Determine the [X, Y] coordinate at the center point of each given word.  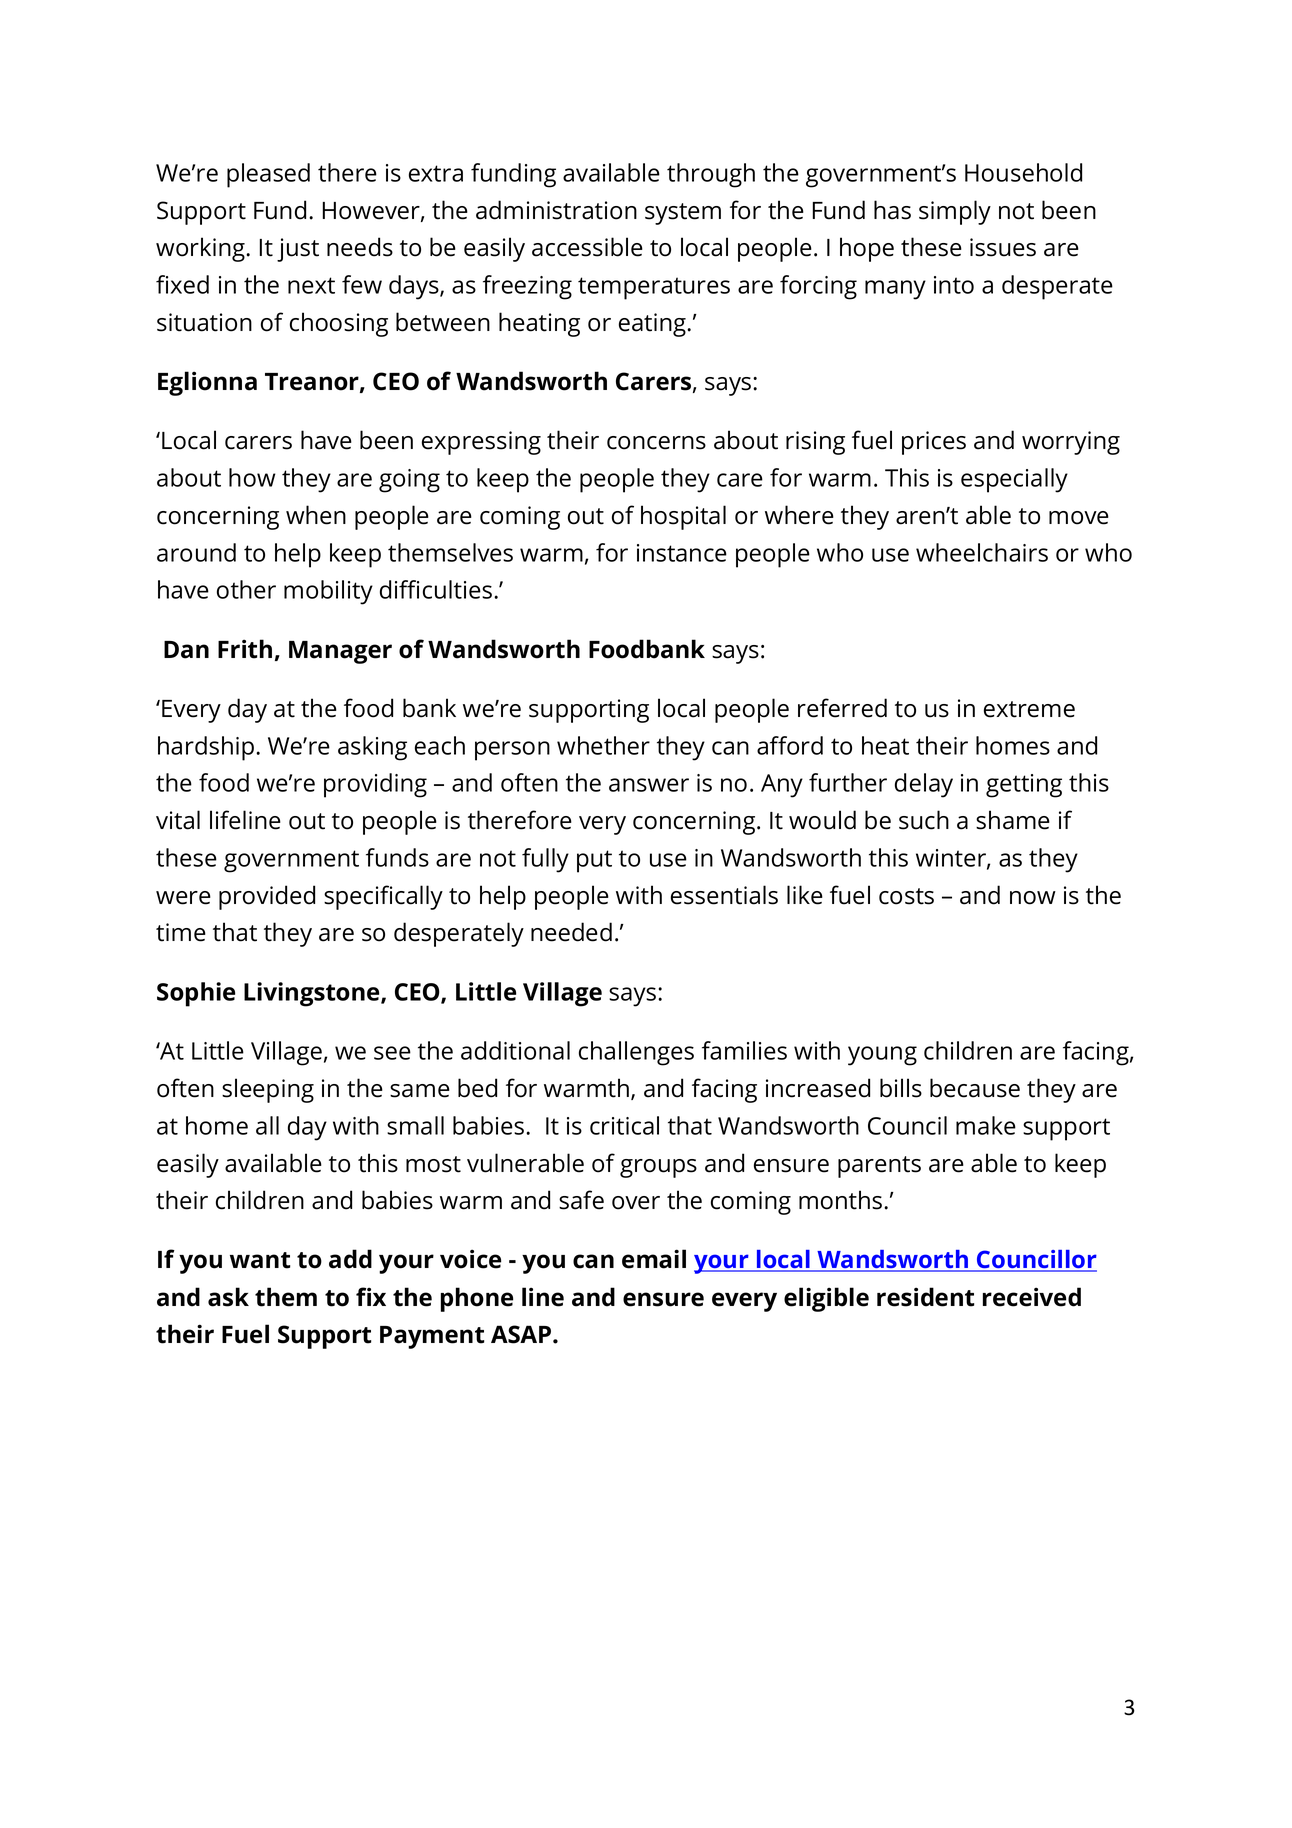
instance [682, 553]
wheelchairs [982, 552]
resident [925, 1297]
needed [571, 932]
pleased [268, 175]
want [260, 1260]
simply [955, 212]
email [654, 1259]
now [1033, 898]
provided [267, 897]
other [246, 589]
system [683, 214]
